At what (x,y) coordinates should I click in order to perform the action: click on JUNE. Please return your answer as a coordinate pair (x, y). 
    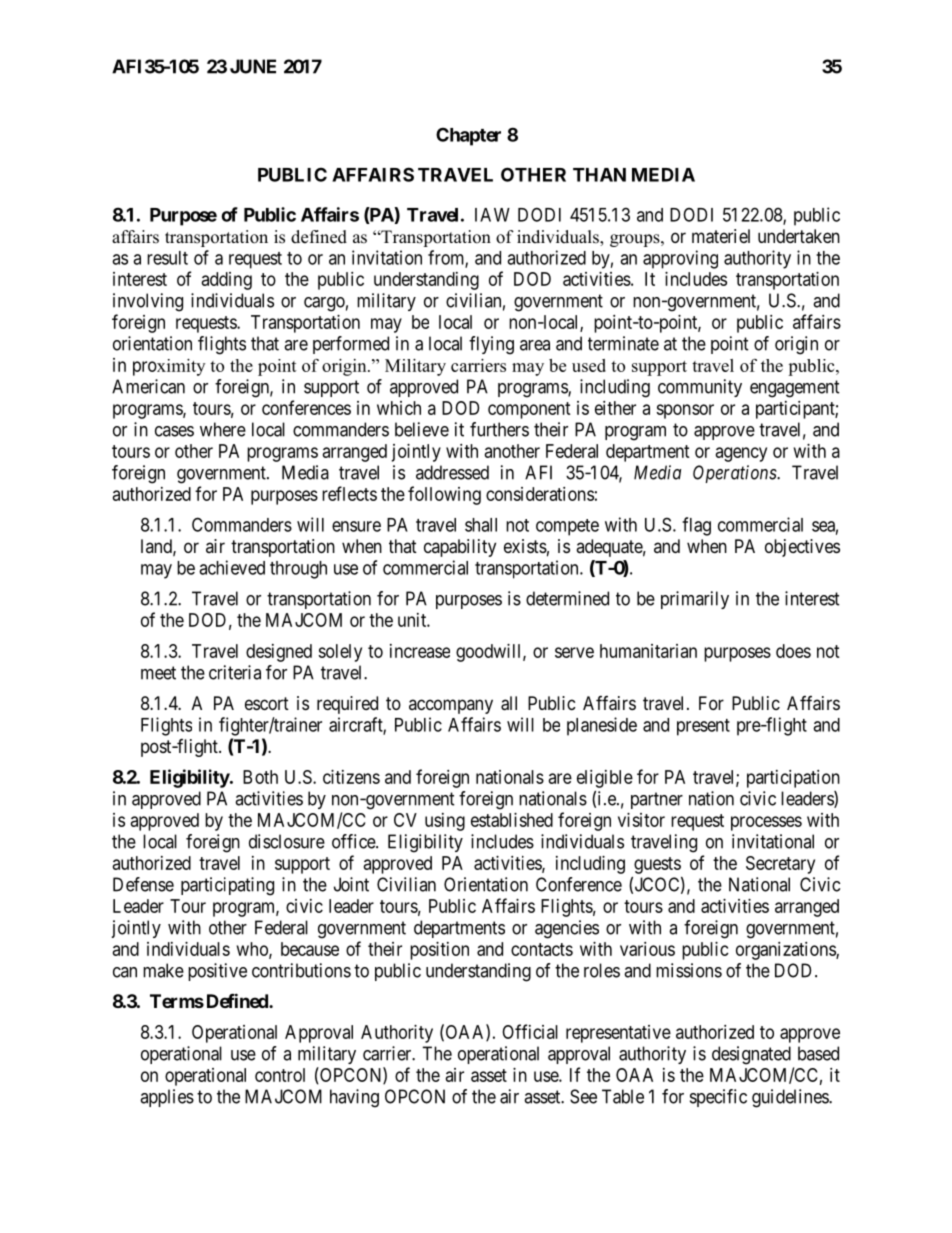
    Looking at the image, I should click on (253, 66).
